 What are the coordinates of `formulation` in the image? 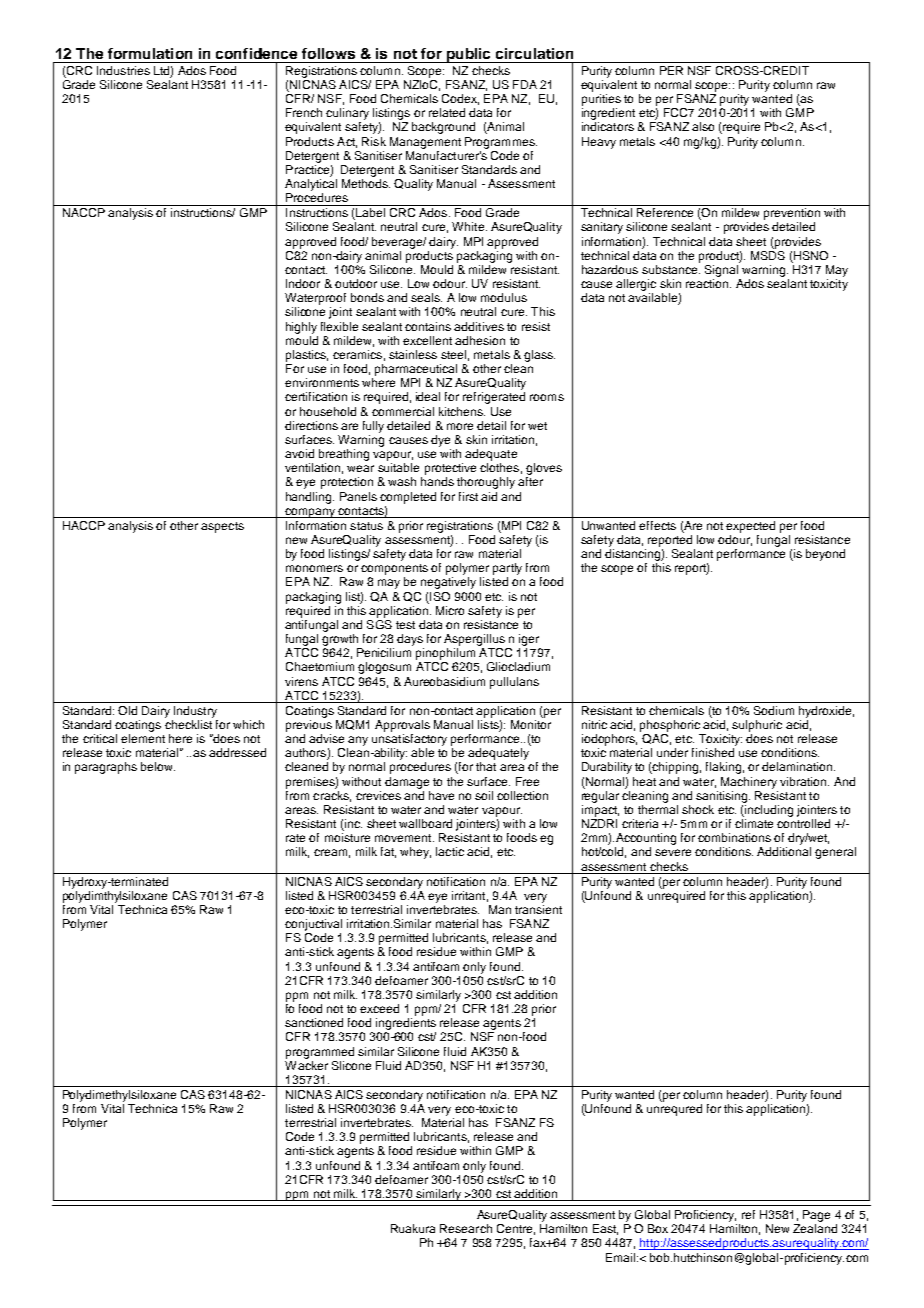 It's located at (150, 53).
